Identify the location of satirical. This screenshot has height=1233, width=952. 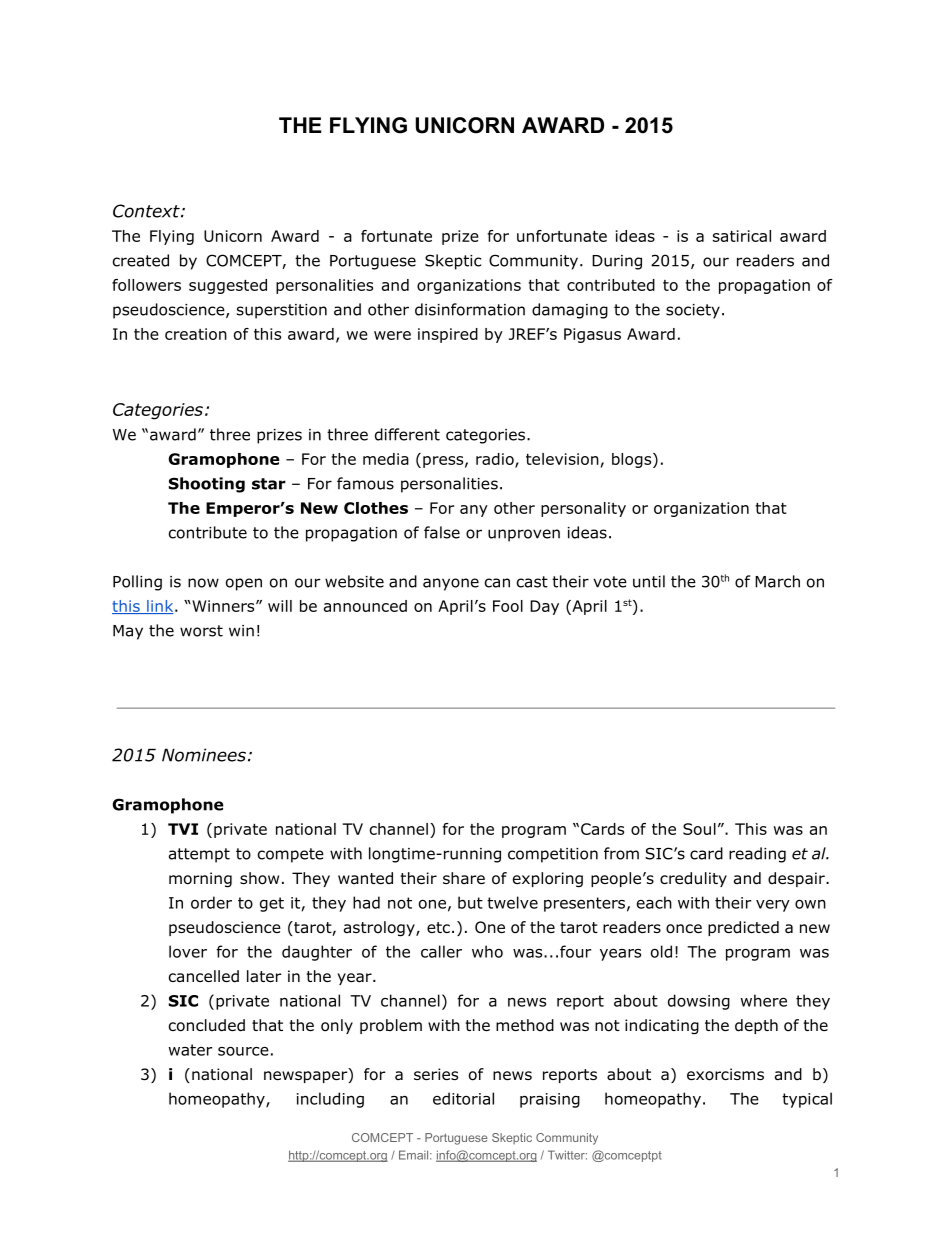
(742, 236).
